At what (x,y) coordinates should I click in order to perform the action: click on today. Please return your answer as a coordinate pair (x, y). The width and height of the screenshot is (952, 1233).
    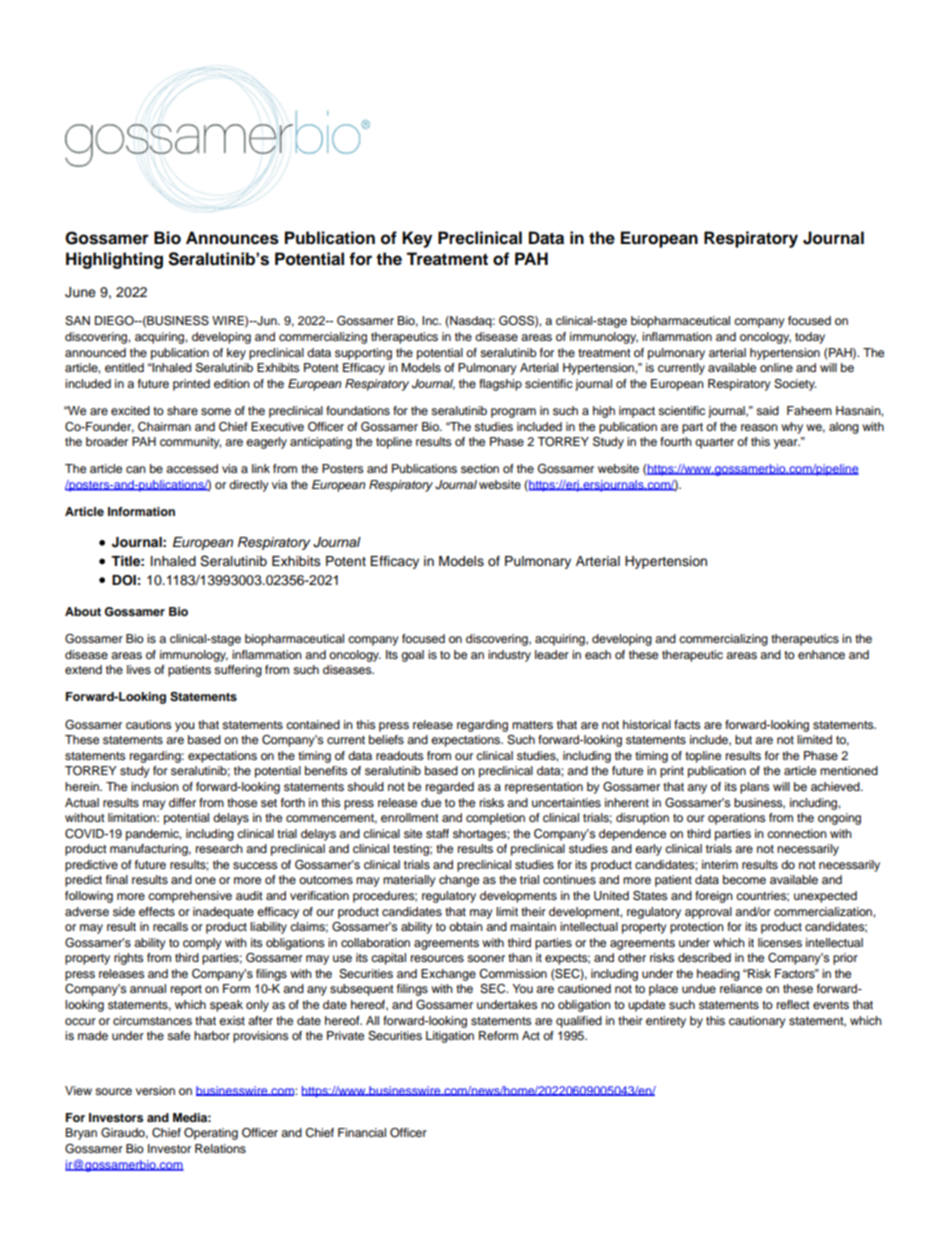
    Looking at the image, I should click on (810, 338).
